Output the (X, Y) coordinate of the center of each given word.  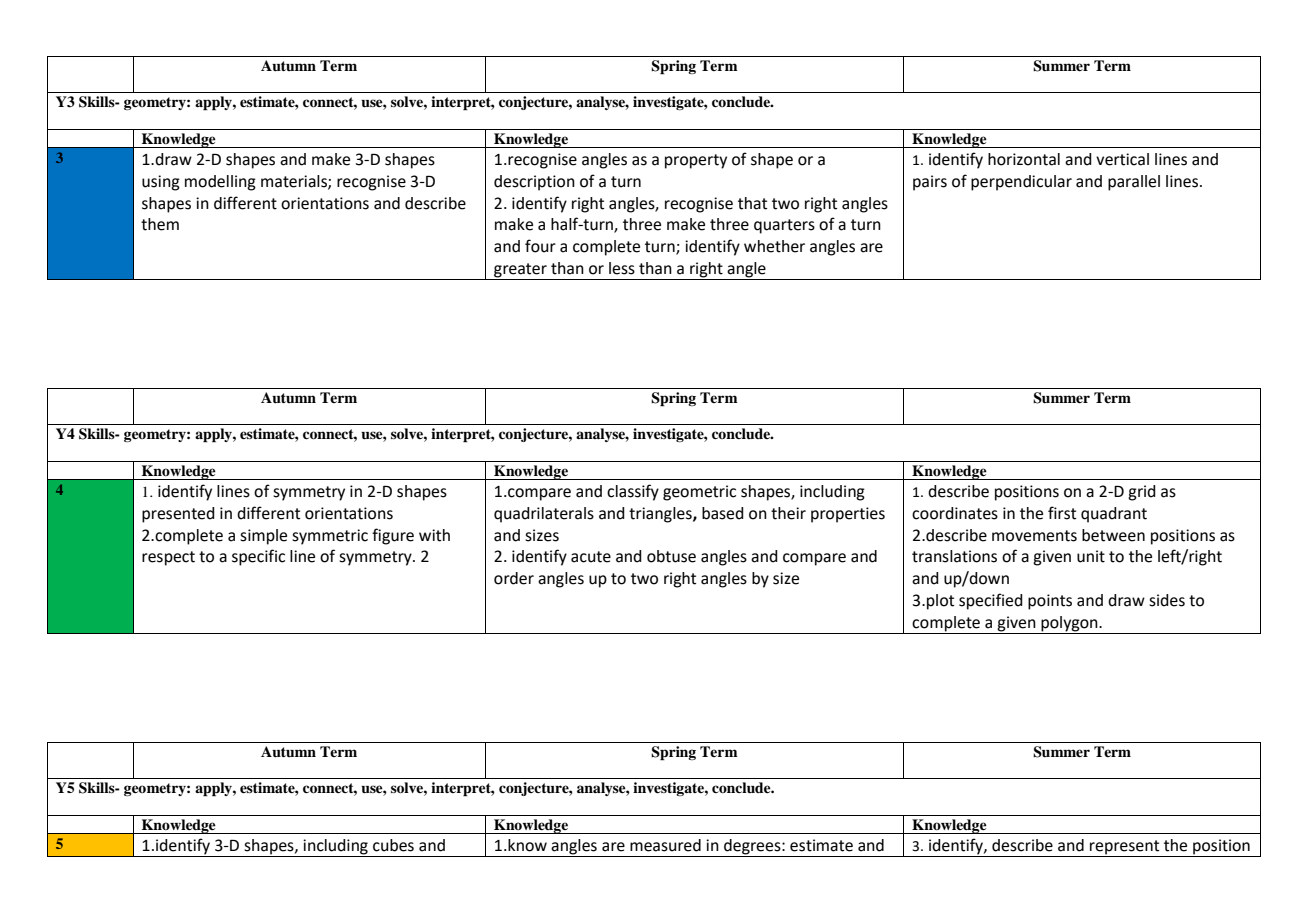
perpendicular (1021, 183)
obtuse (671, 556)
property (696, 161)
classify (633, 492)
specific (258, 557)
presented (178, 515)
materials (295, 182)
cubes (393, 845)
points (1050, 602)
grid (1142, 493)
